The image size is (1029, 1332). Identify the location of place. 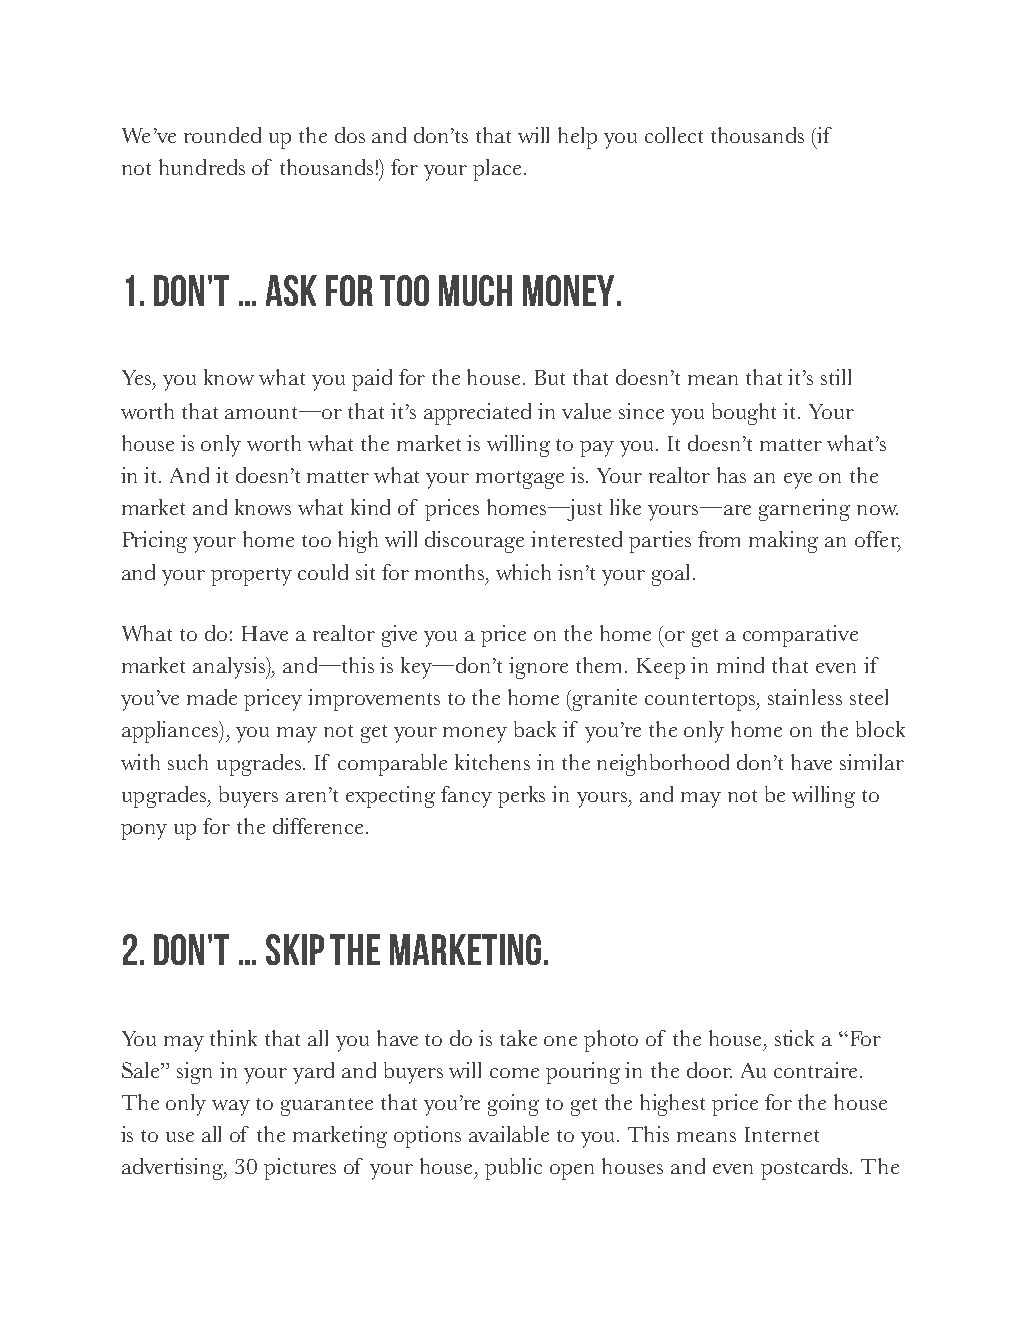
(497, 170).
